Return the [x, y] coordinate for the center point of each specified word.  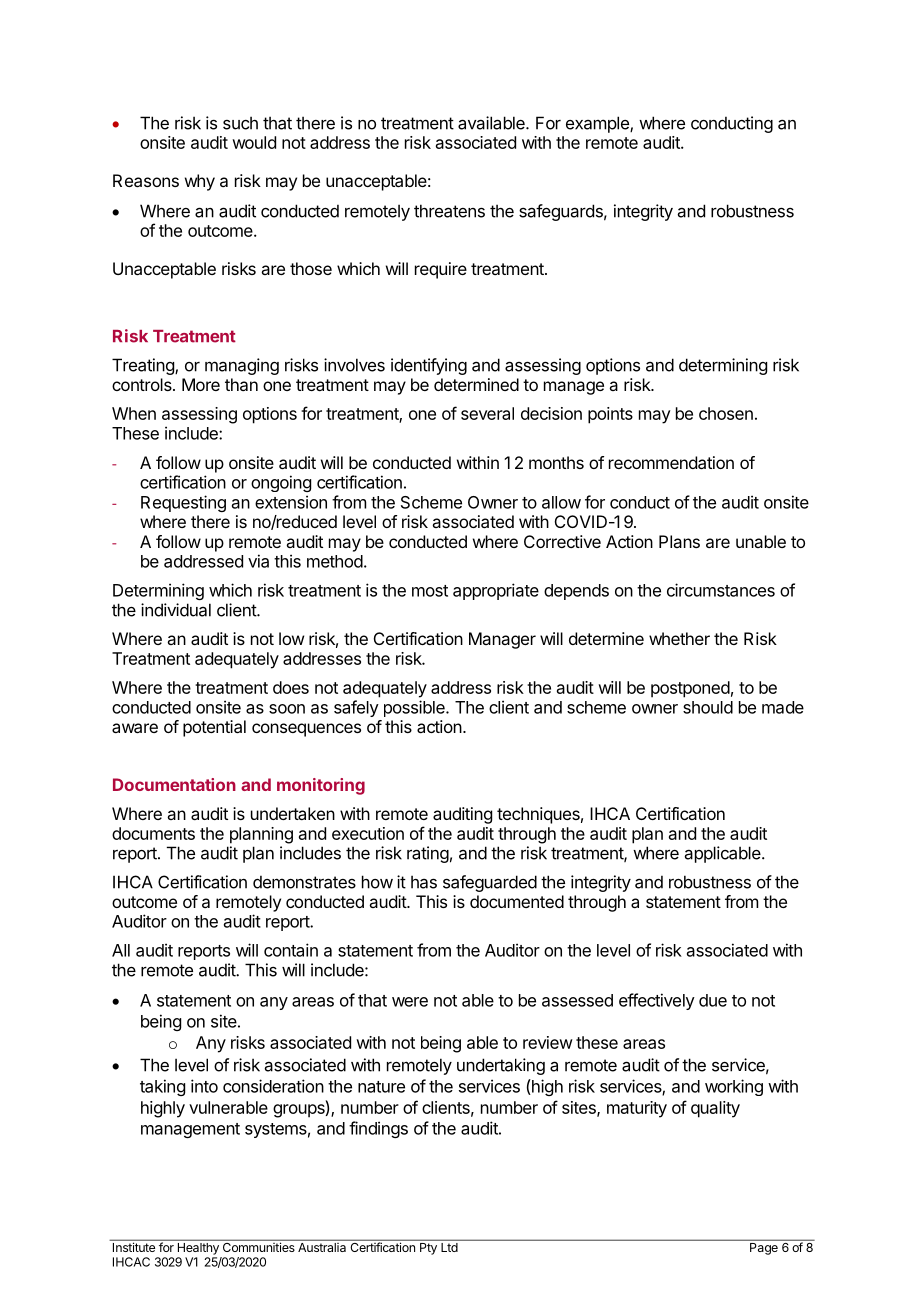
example [598, 124]
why [200, 182]
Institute [134, 1247]
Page [764, 1249]
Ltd [449, 1247]
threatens [449, 211]
